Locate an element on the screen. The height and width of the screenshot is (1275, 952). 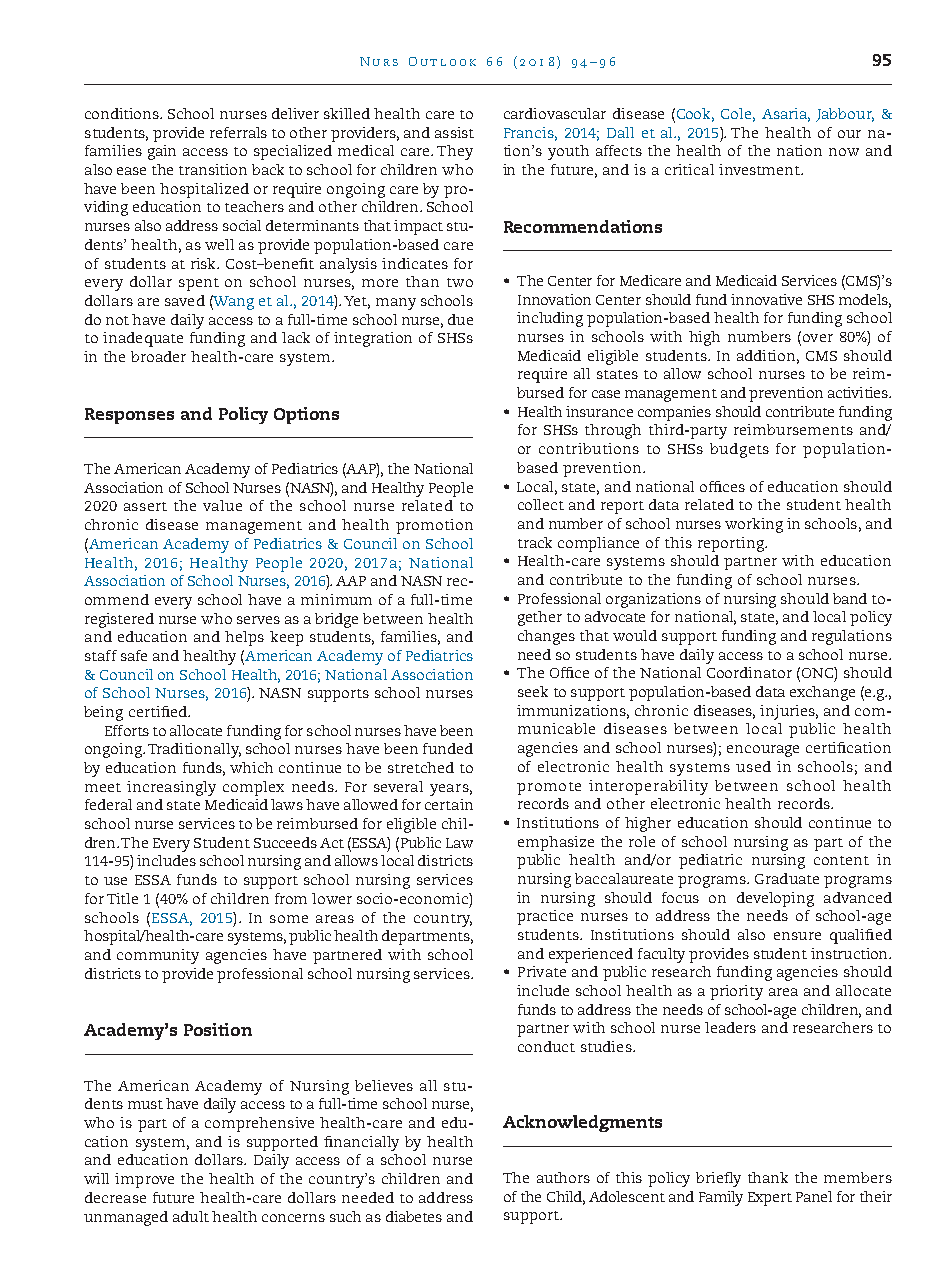
certain is located at coordinates (449, 804).
